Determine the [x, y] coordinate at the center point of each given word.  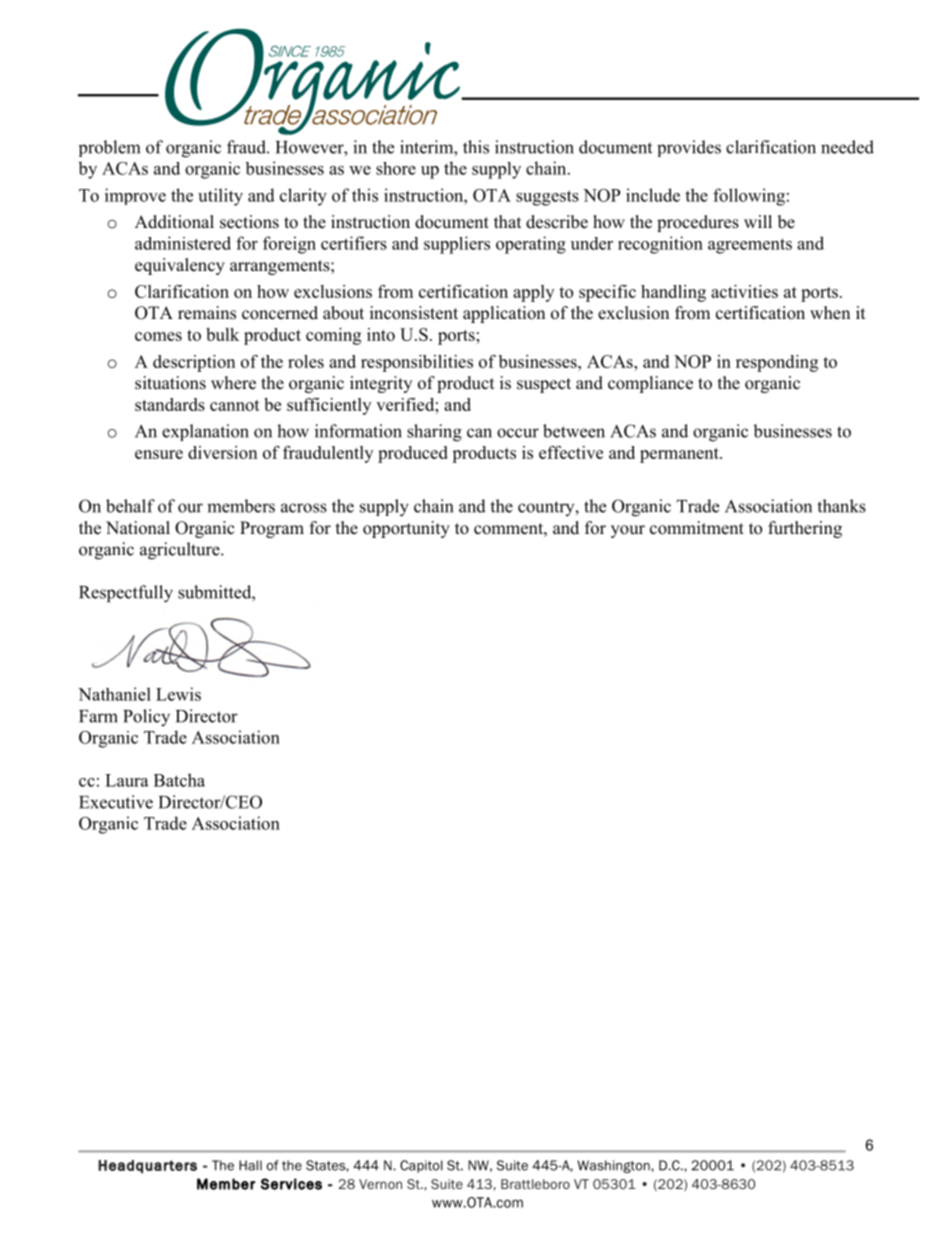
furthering [805, 529]
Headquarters [147, 1166]
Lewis [178, 694]
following [749, 197]
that [507, 221]
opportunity [406, 529]
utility [220, 197]
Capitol [421, 1166]
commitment [697, 528]
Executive [116, 802]
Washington [614, 1166]
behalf [130, 506]
